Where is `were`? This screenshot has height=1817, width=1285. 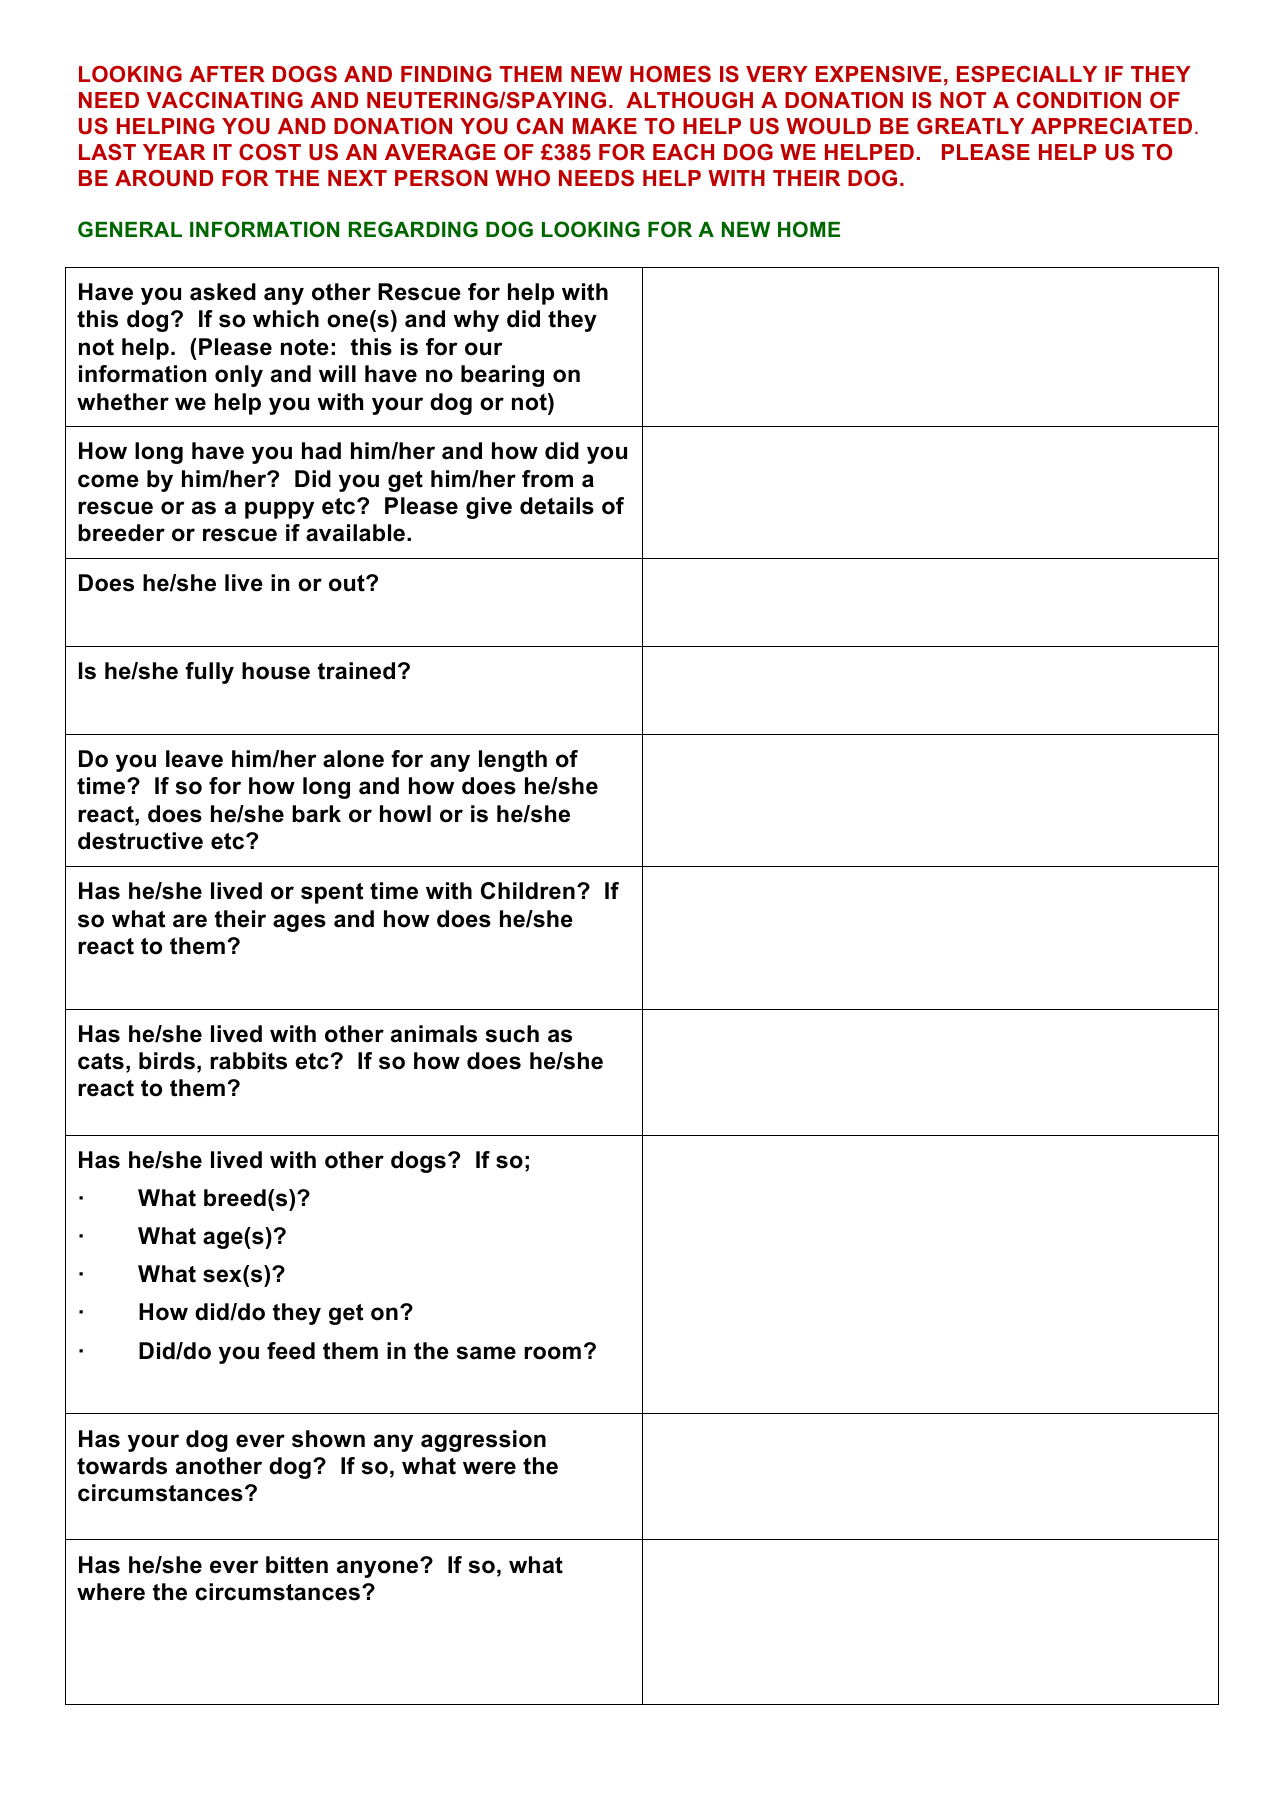 were is located at coordinates (489, 1468).
